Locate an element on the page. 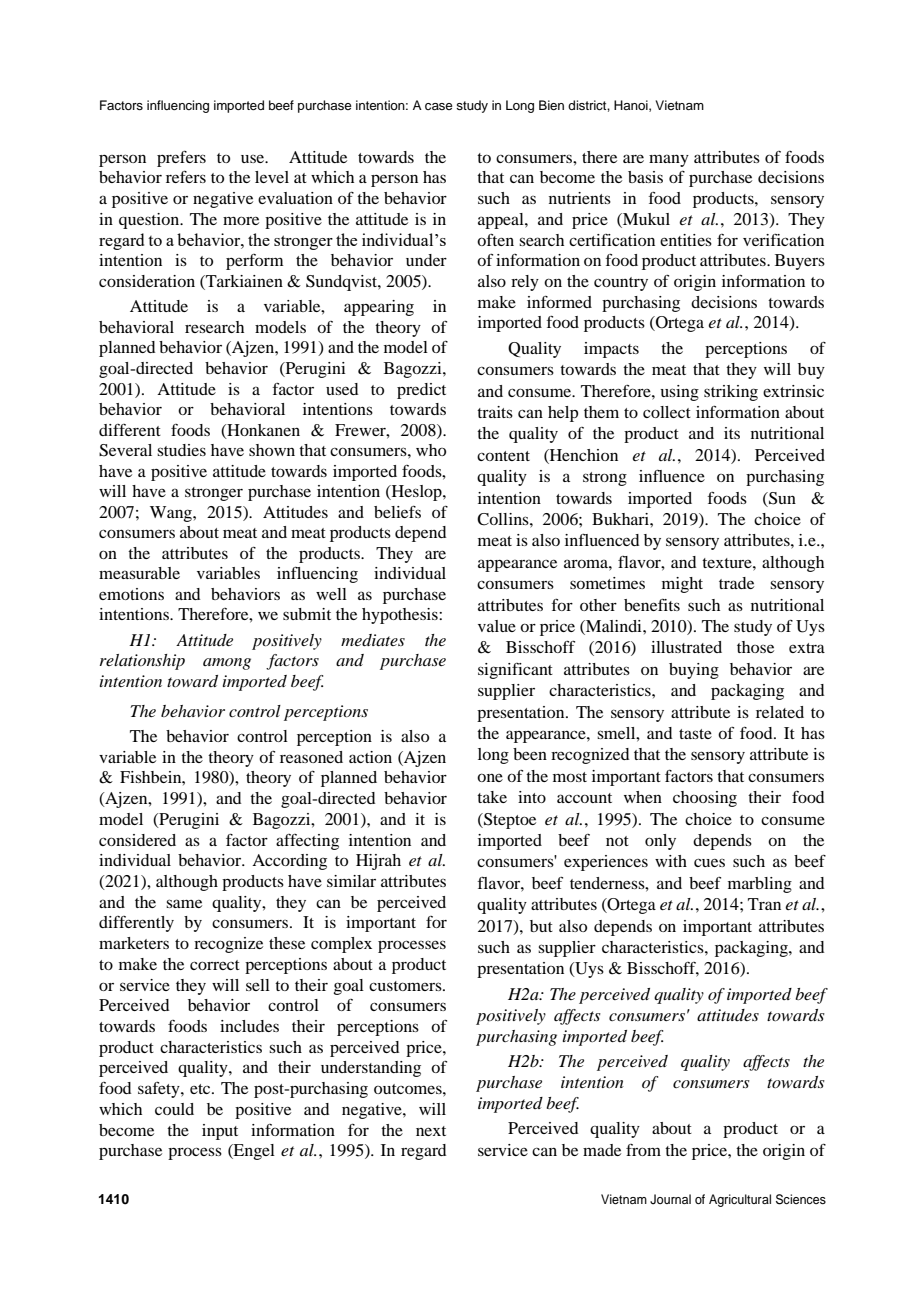  next is located at coordinates (431, 1131).
